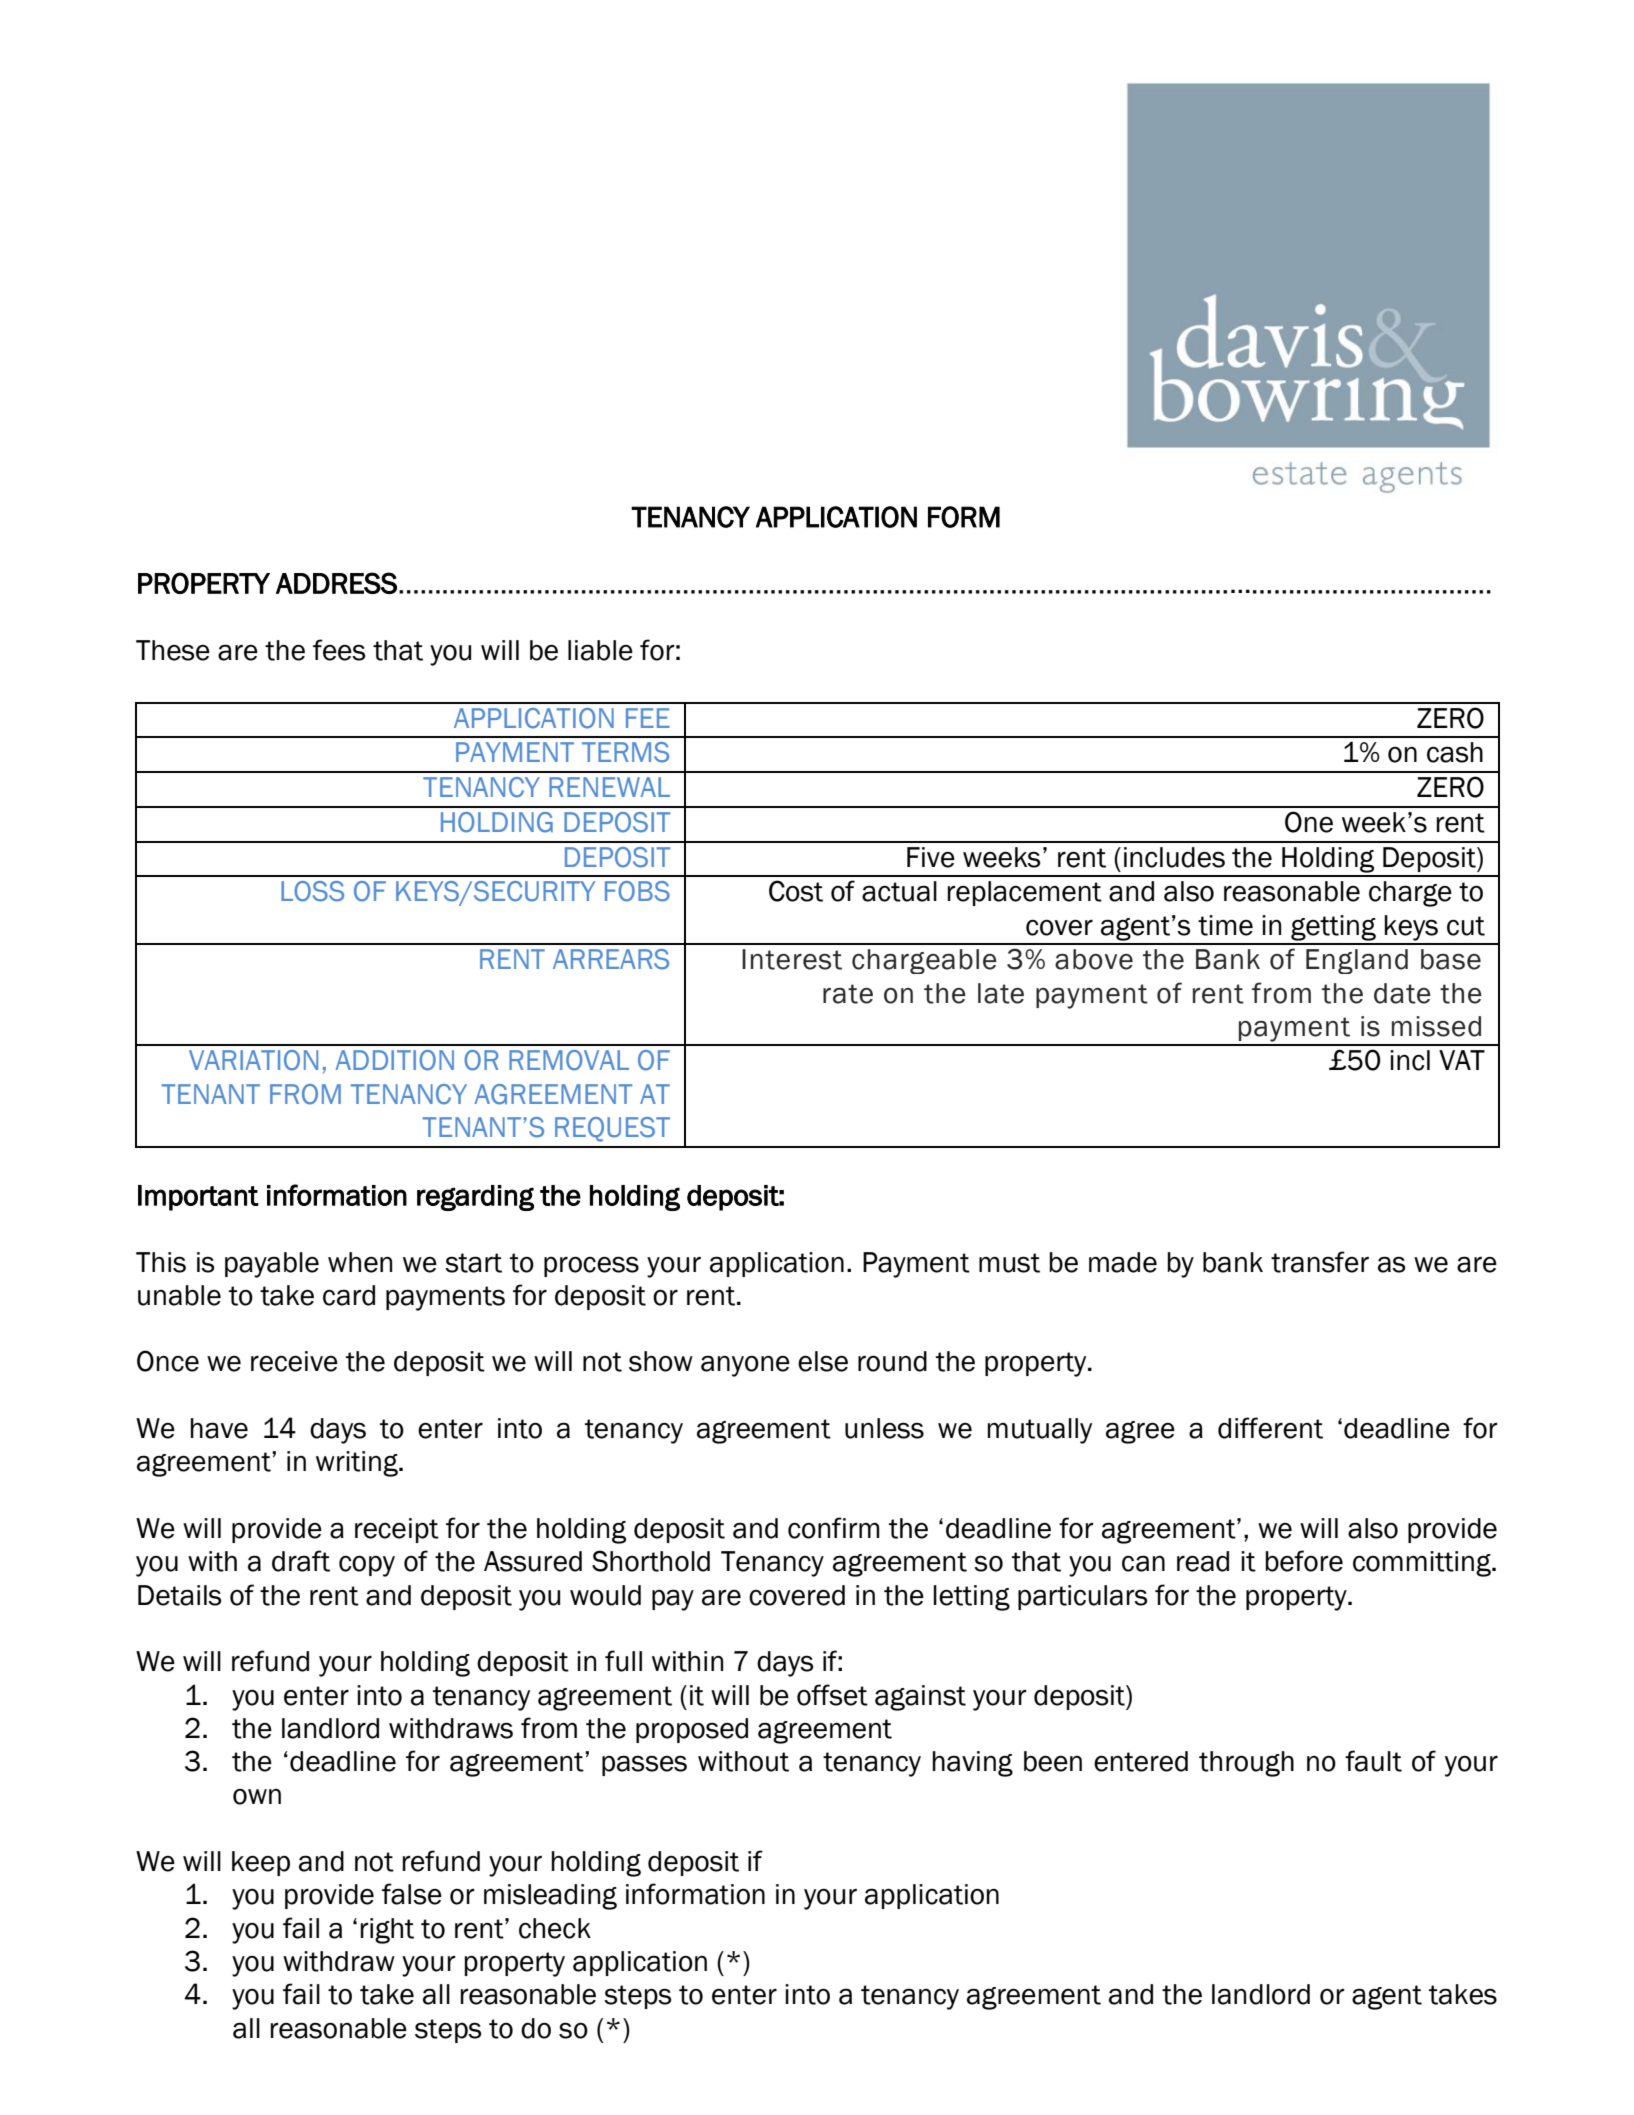 The height and width of the image is (2115, 1634). I want to click on confirm, so click(834, 1528).
